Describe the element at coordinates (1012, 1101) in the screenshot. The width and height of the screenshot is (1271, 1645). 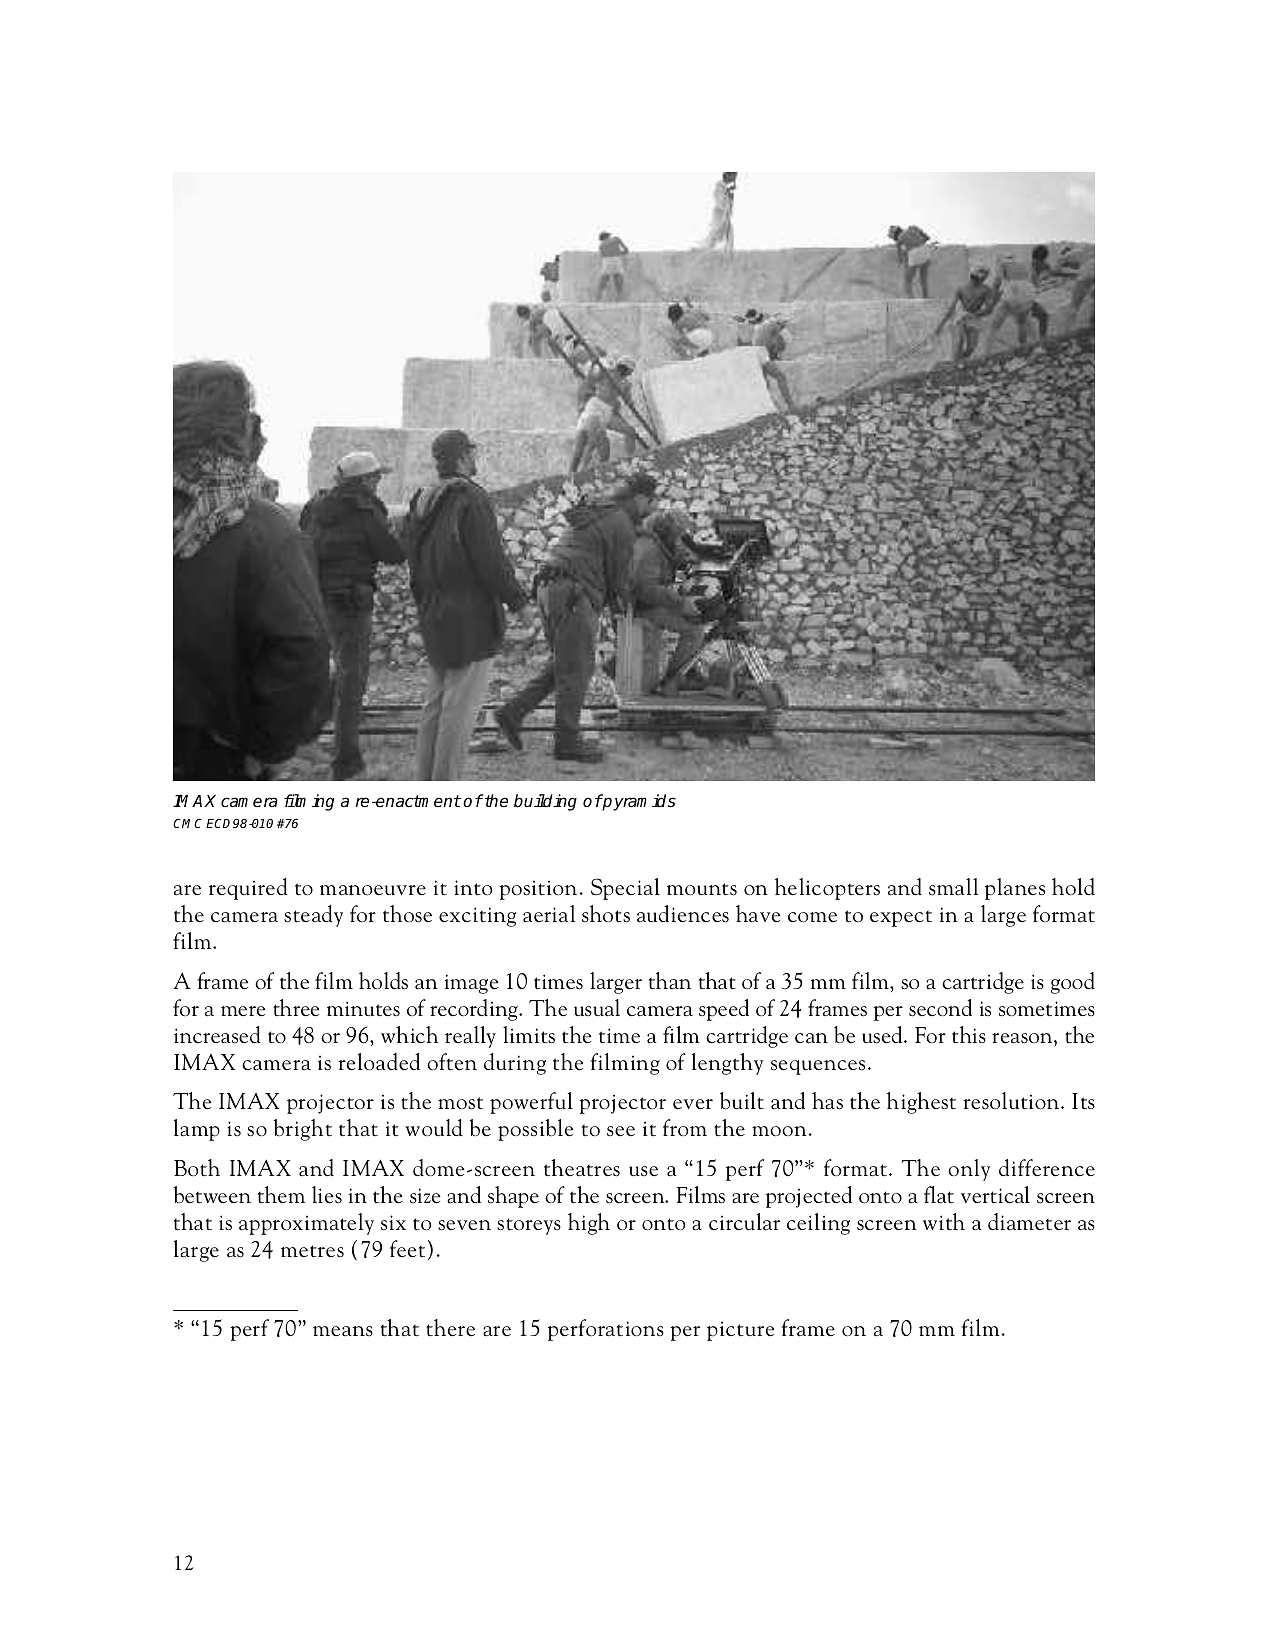
I see `resolution` at that location.
